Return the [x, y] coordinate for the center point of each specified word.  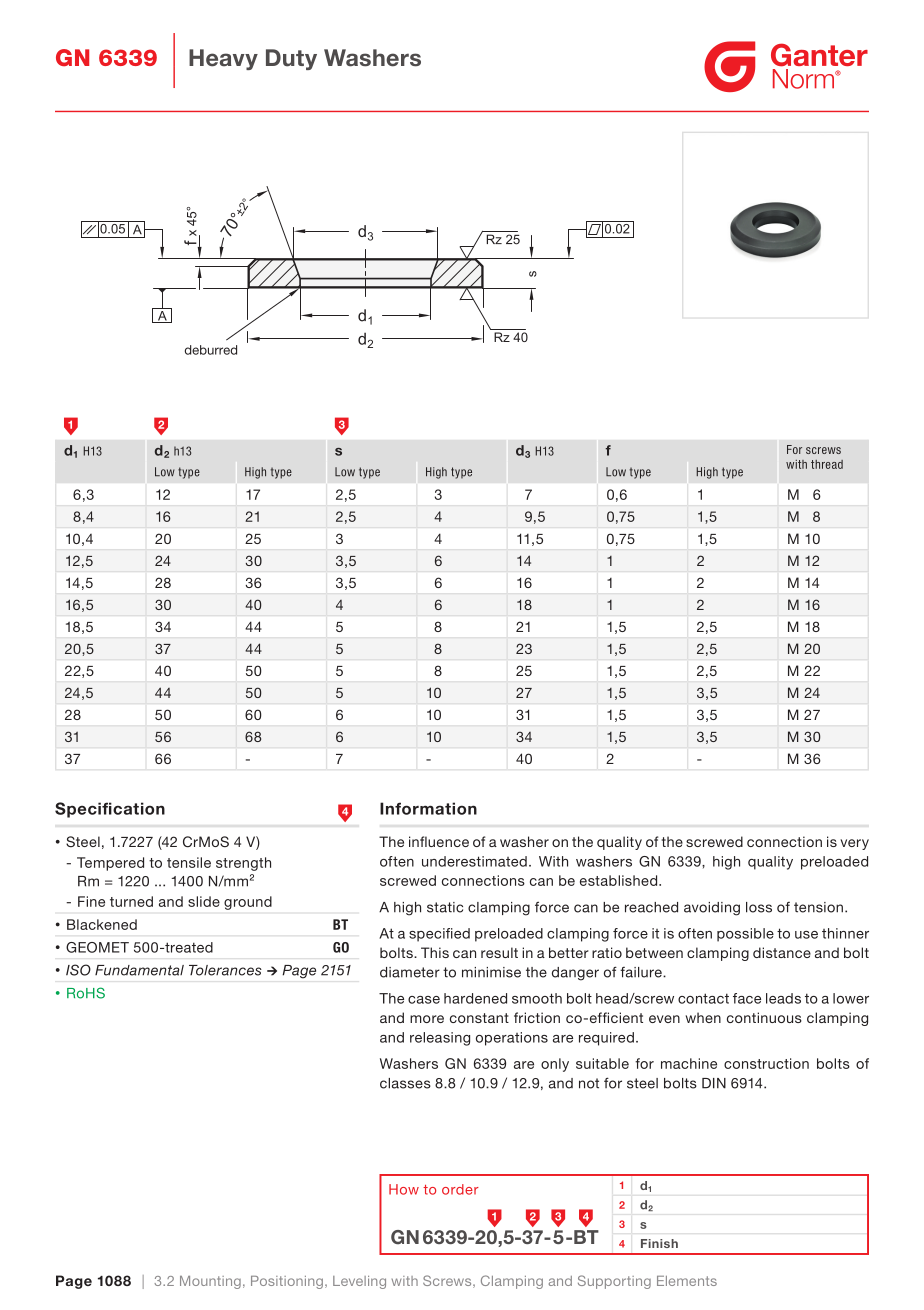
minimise [491, 972]
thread [827, 464]
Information [428, 808]
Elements [687, 1281]
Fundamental [139, 970]
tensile [189, 862]
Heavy [223, 59]
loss [759, 907]
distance [782, 952]
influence [439, 841]
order [460, 1189]
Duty [291, 59]
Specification [110, 810]
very [854, 844]
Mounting [210, 1282]
